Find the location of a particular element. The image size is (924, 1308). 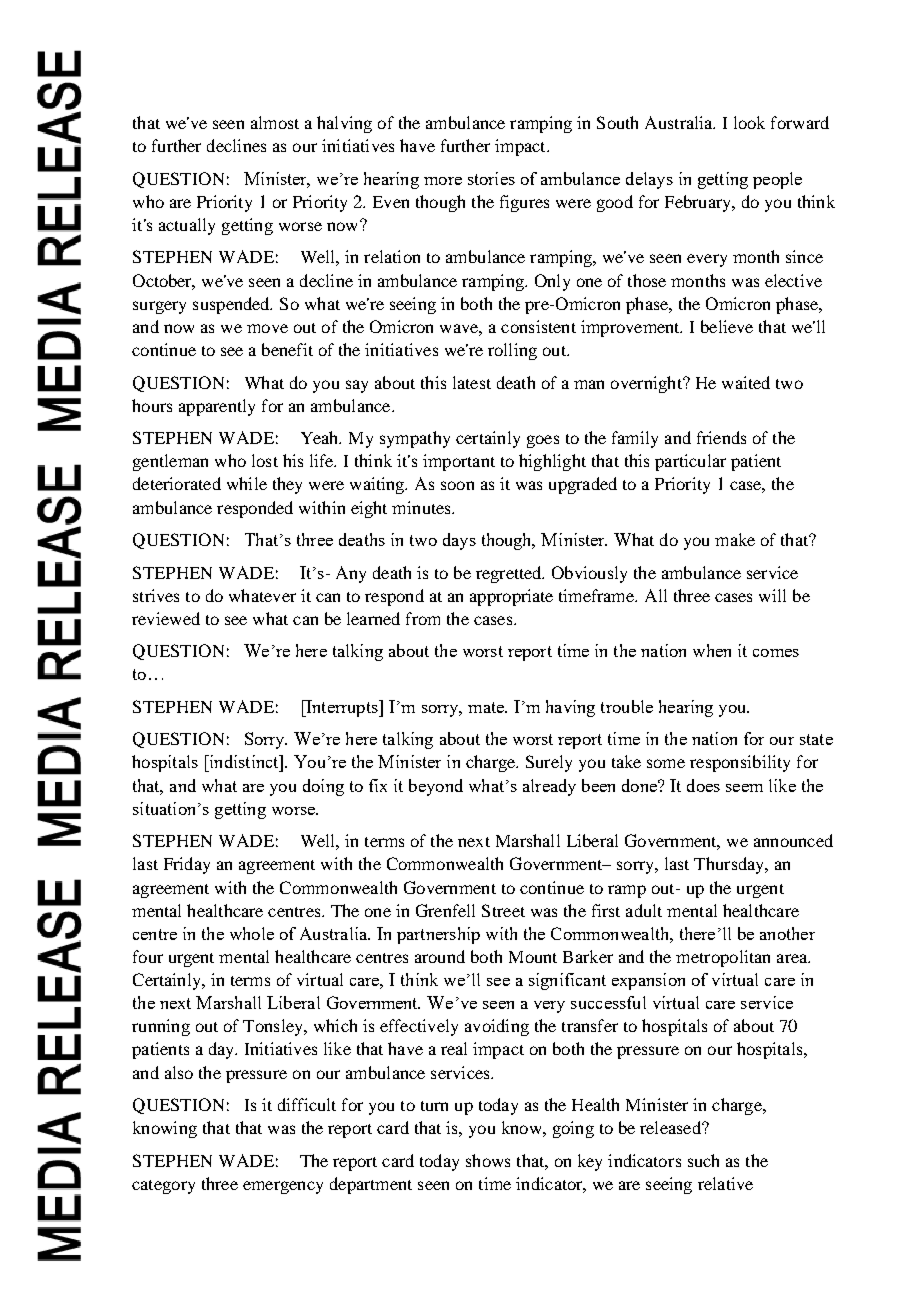

whole is located at coordinates (252, 933).
